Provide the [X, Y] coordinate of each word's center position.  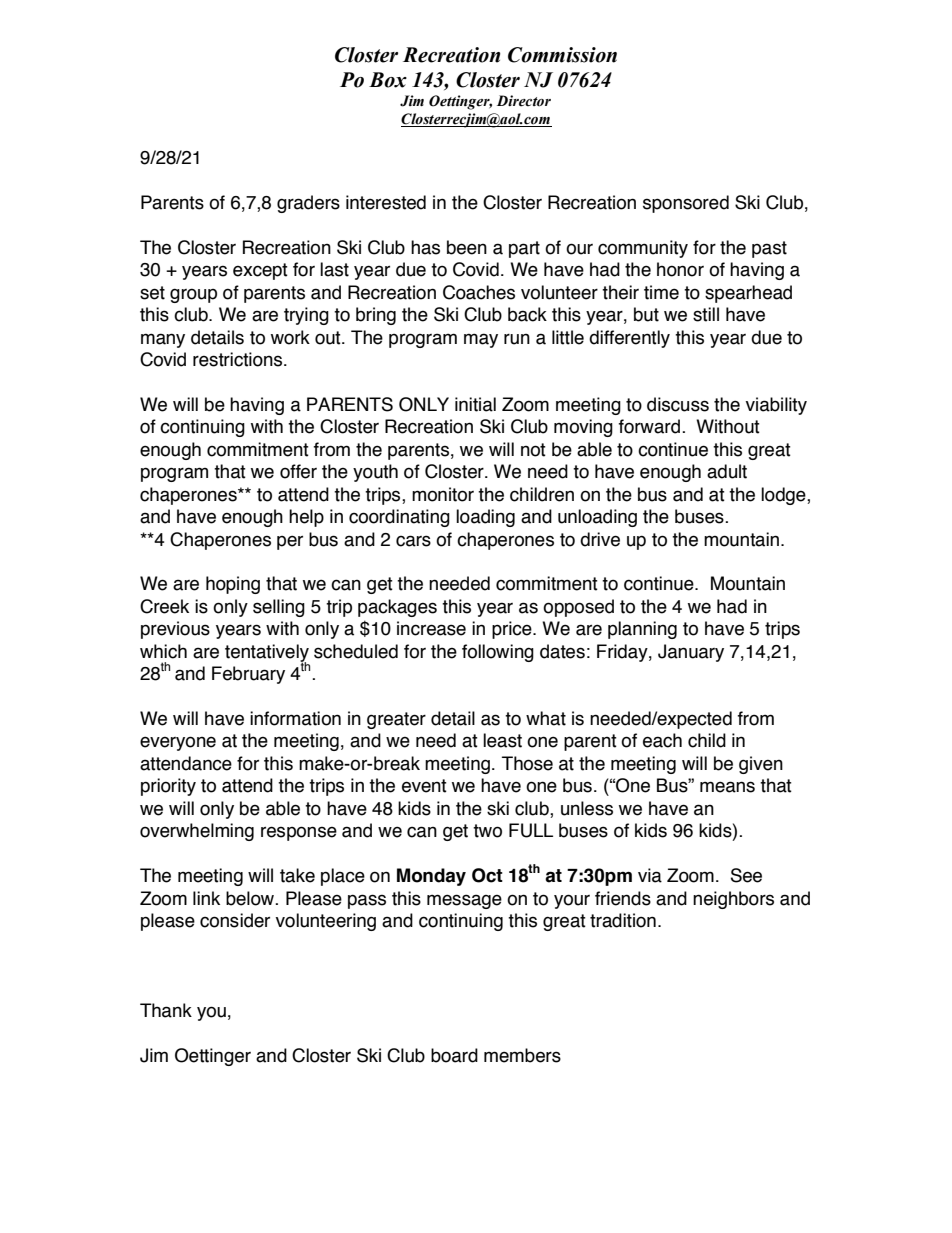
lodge [784, 496]
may [481, 340]
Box [388, 80]
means [727, 787]
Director [524, 101]
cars [413, 541]
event [424, 786]
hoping [233, 585]
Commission [562, 55]
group [193, 295]
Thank [166, 1010]
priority [168, 787]
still [706, 314]
